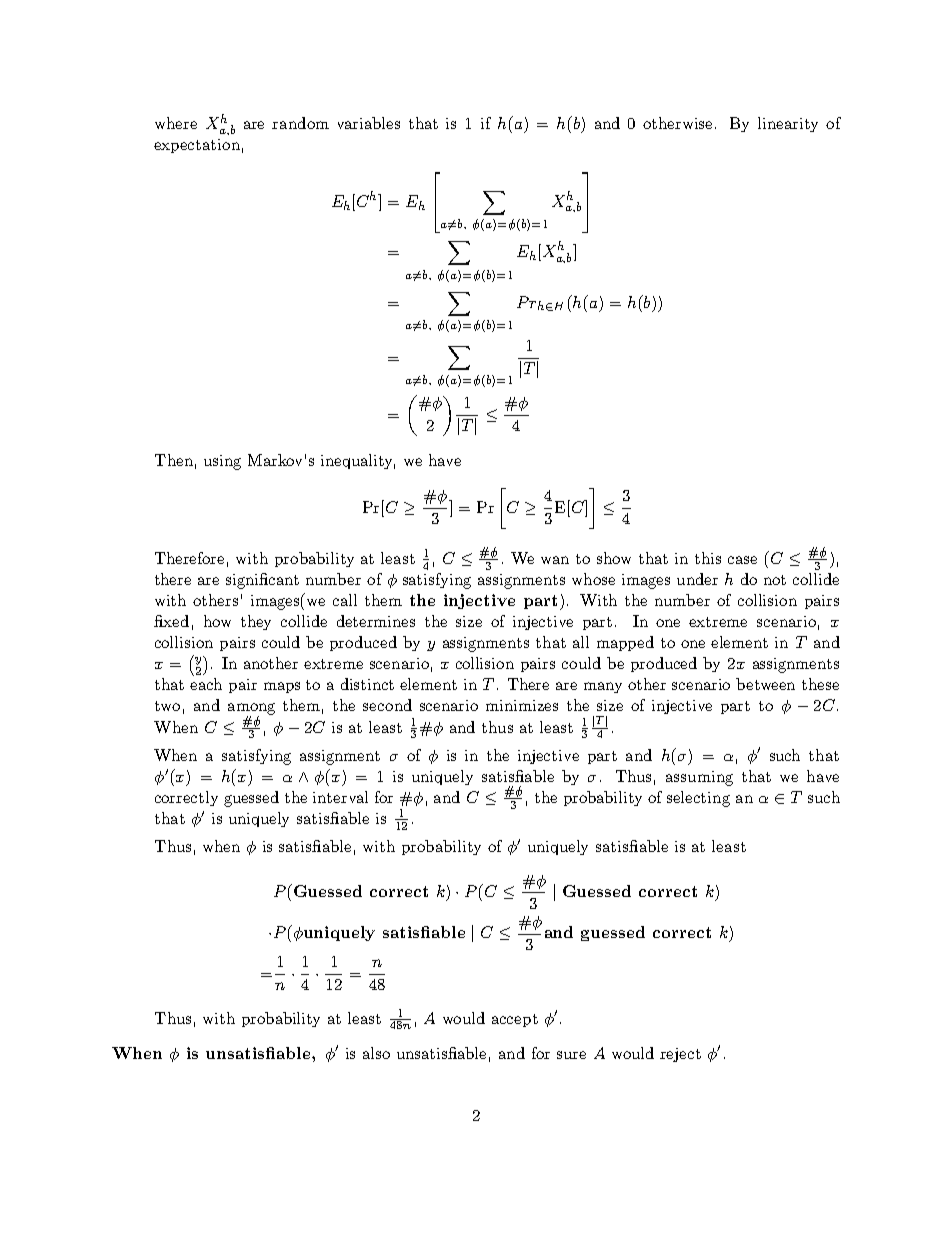 Image resolution: width=952 pixels, height=1233 pixels. Describe the element at coordinates (376, 1053) in the page. I see `also` at that location.
